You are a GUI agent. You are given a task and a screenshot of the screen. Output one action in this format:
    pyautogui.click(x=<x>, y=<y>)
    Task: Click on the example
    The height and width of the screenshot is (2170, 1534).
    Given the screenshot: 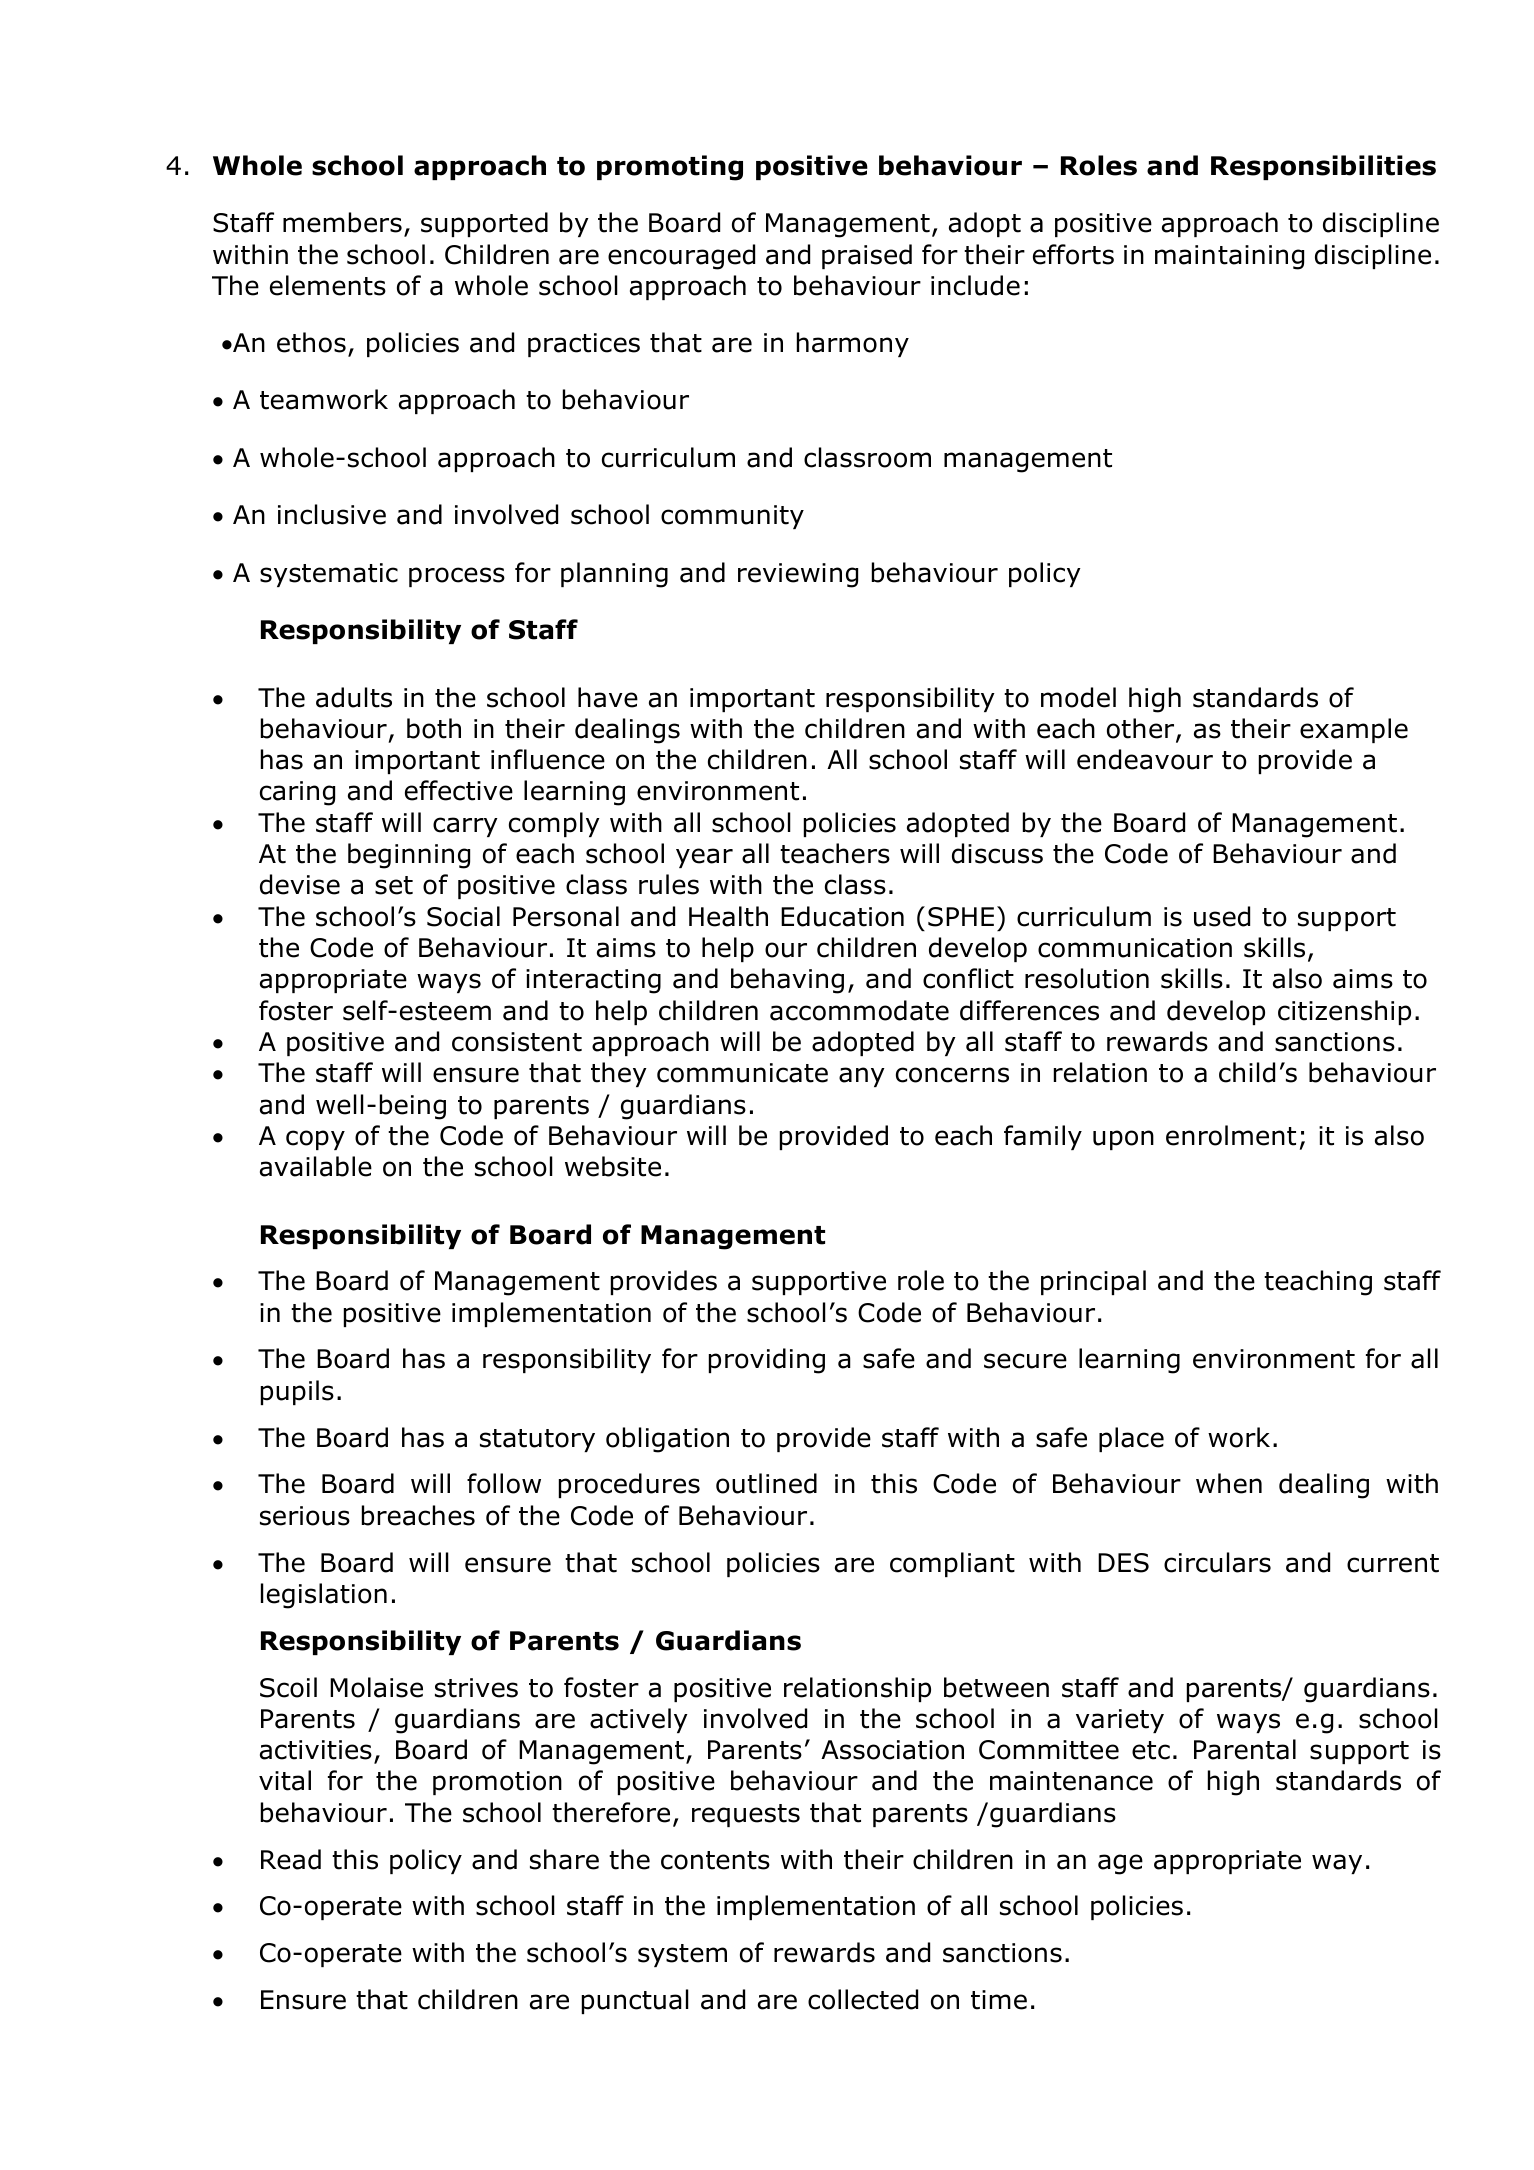 What is the action you would take?
    pyautogui.click(x=1354, y=730)
